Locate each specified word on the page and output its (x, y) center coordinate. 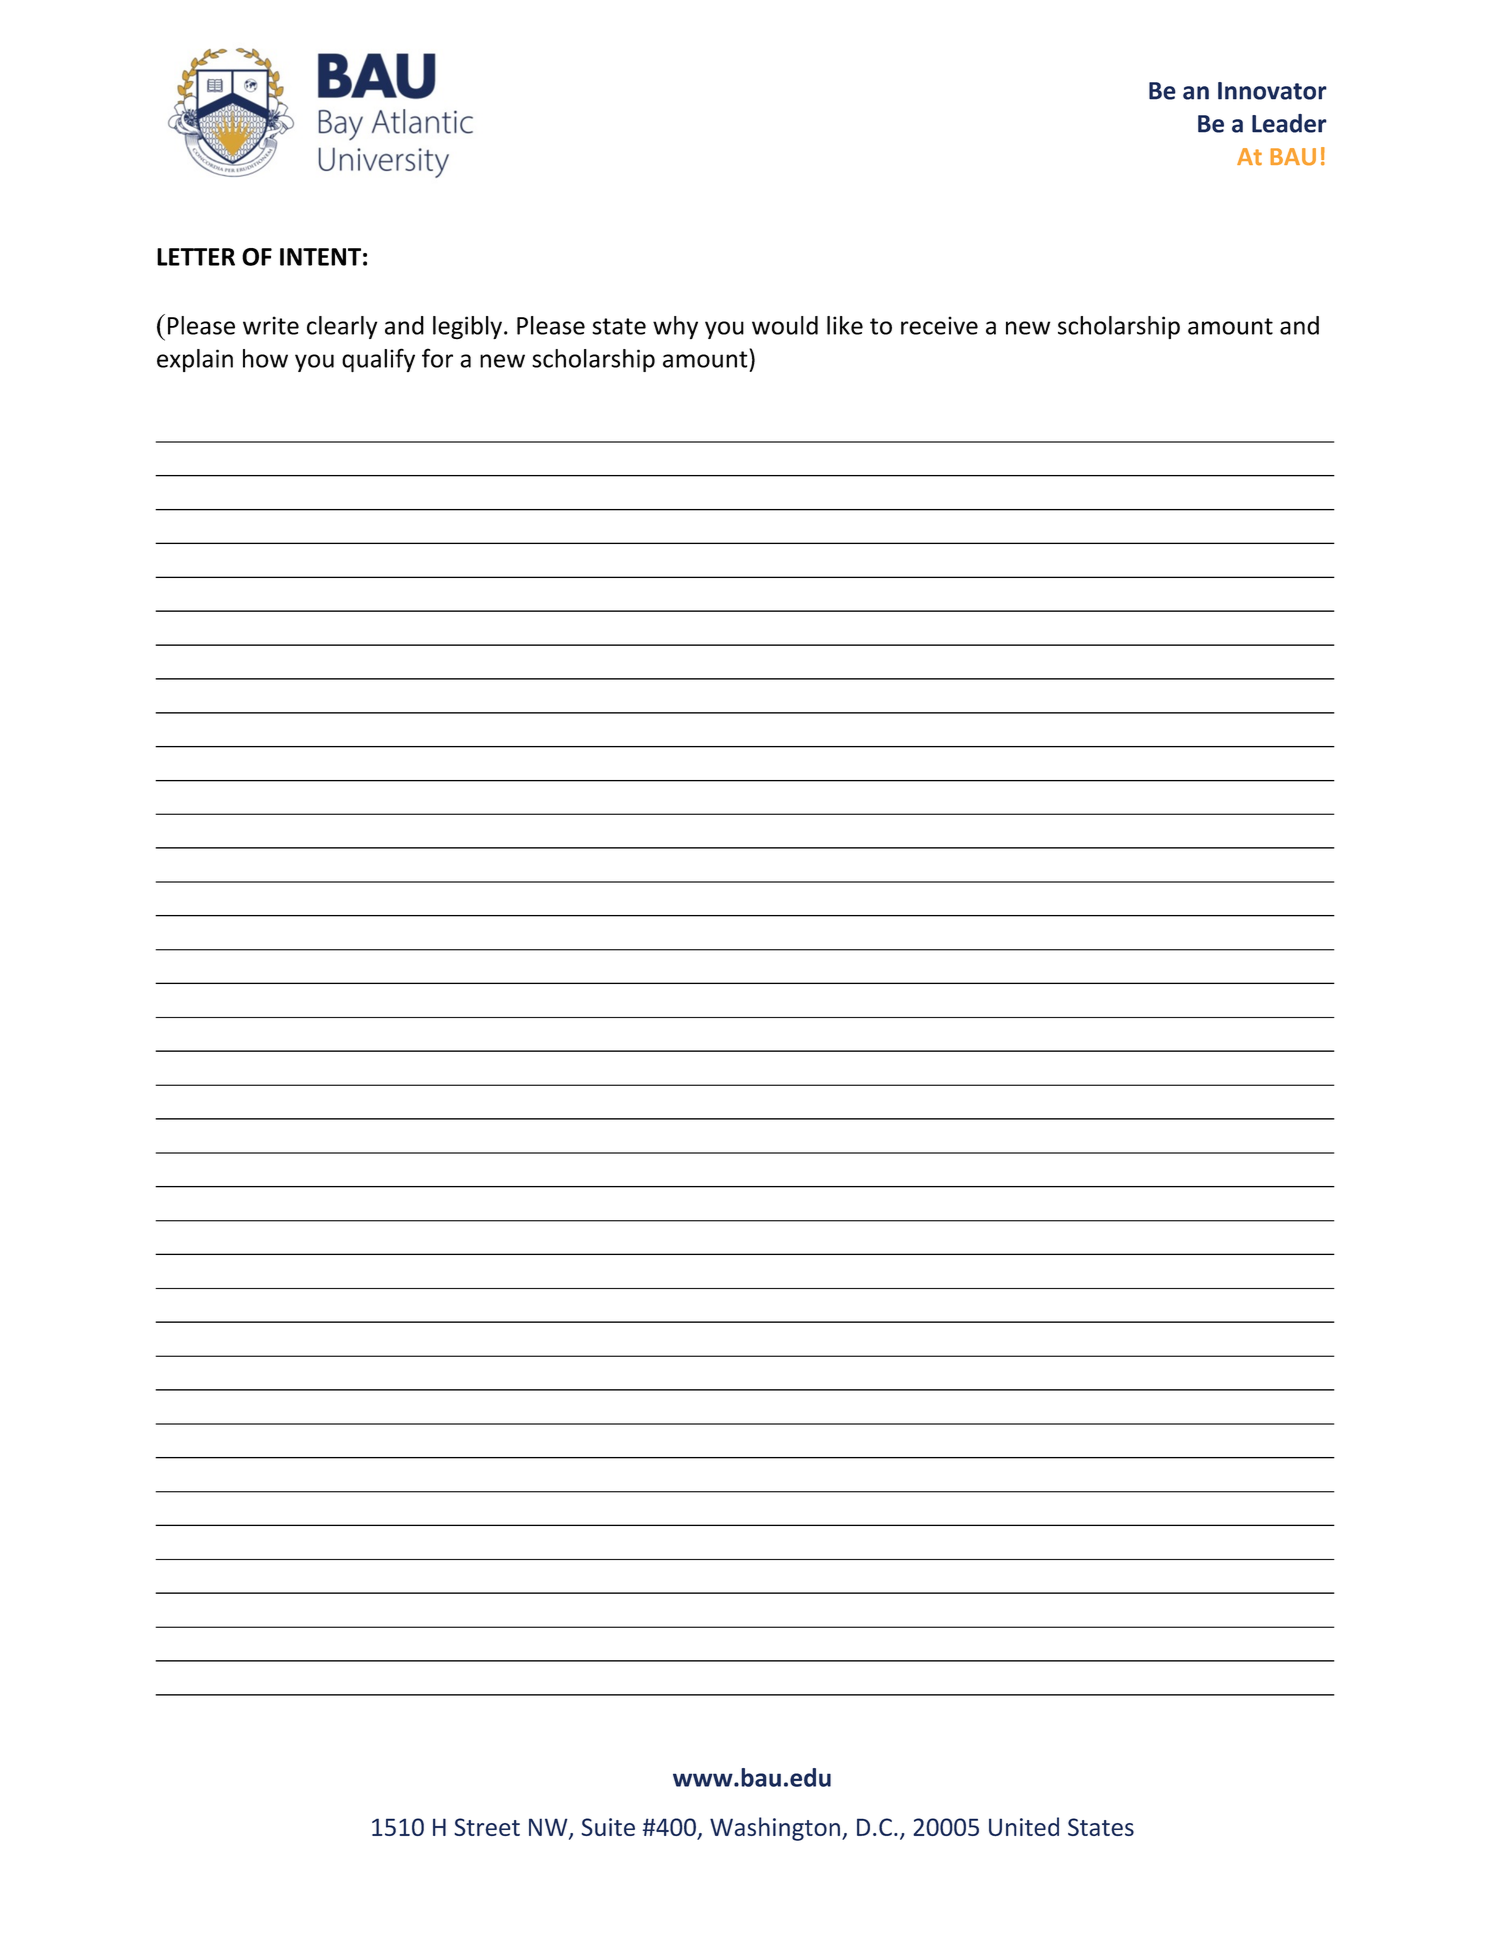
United (1024, 1826)
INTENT (320, 257)
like (845, 325)
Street (487, 1827)
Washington (775, 1829)
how (265, 358)
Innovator (1272, 91)
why (675, 327)
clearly (342, 327)
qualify (378, 360)
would (785, 325)
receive (939, 325)
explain (195, 360)
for (437, 358)
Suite (608, 1827)
